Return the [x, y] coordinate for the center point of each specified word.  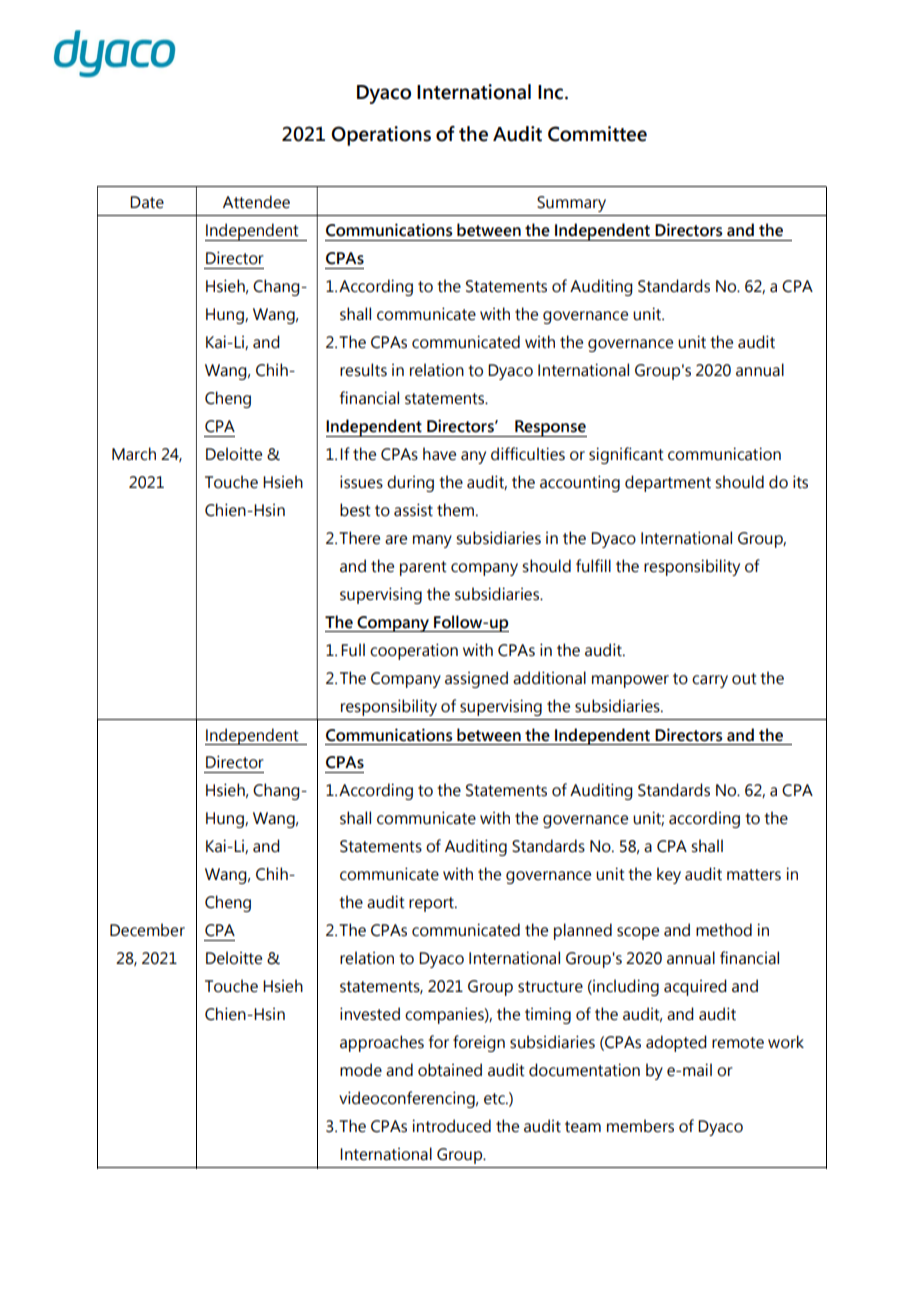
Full [353, 650]
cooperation [414, 651]
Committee [597, 134]
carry [710, 681]
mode [361, 1070]
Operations [381, 136]
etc [495, 1099]
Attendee [256, 202]
